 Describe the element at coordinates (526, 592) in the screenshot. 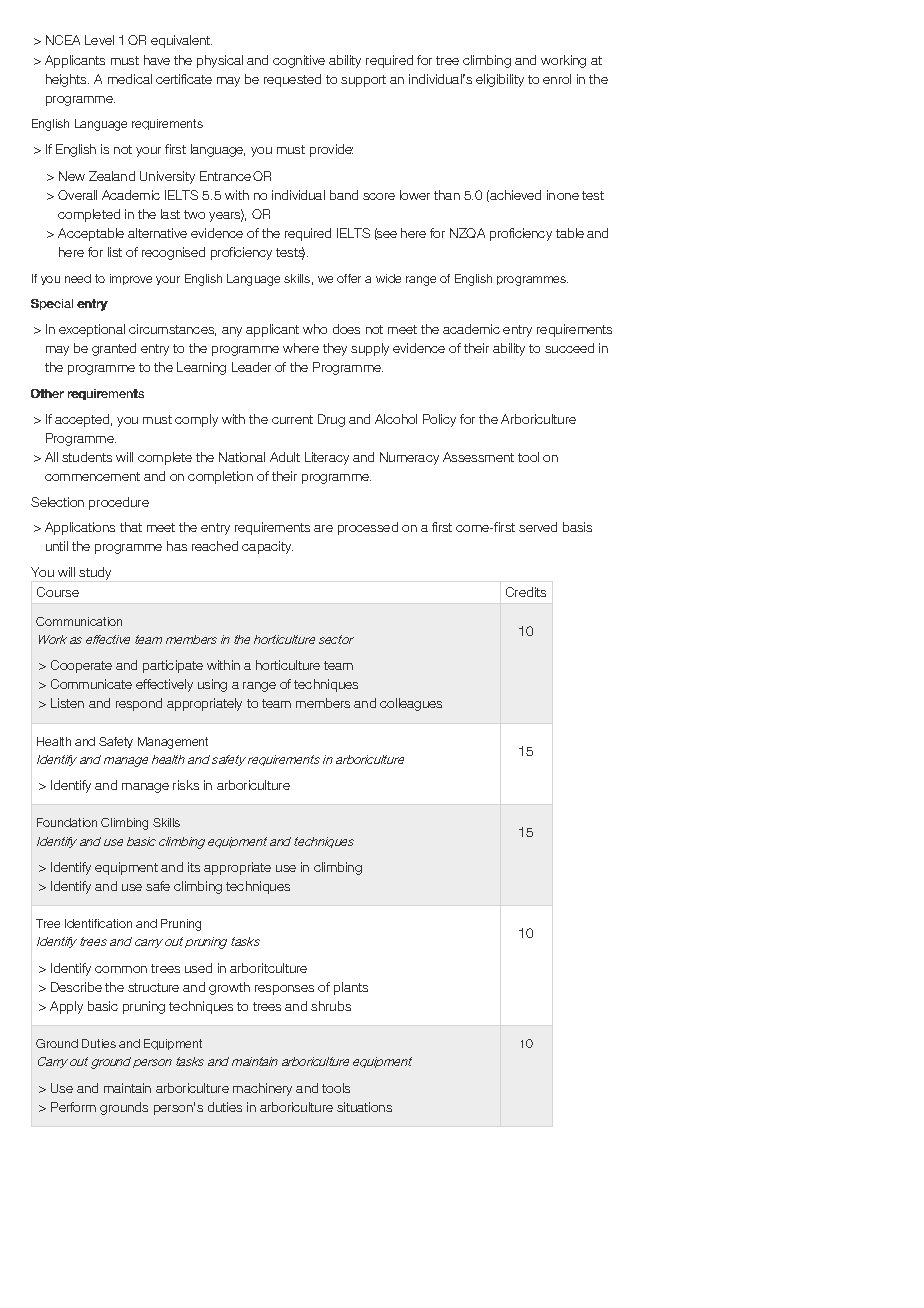

I see `Credits` at that location.
